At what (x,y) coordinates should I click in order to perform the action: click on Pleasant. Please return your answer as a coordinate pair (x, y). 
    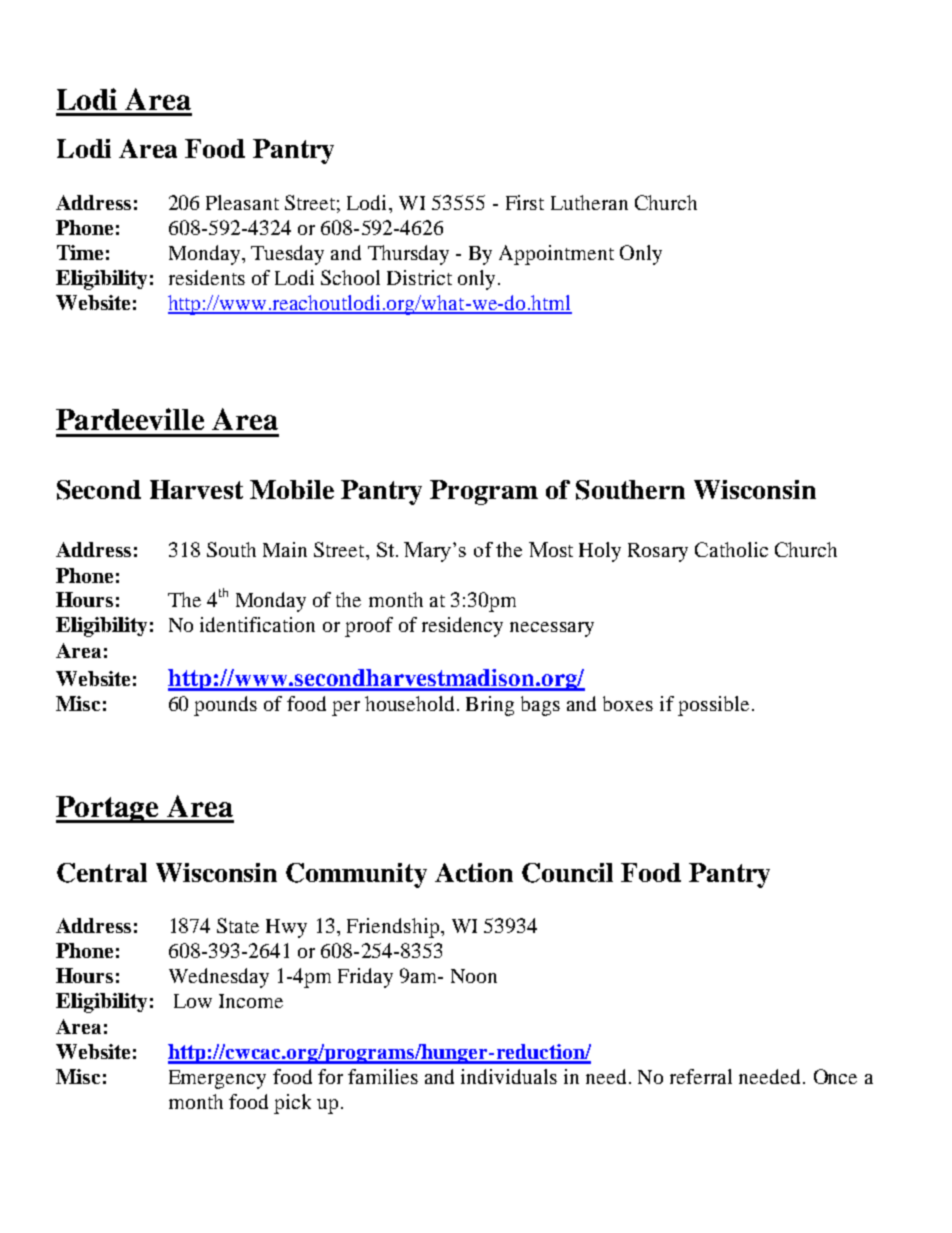
    Looking at the image, I should click on (242, 202).
